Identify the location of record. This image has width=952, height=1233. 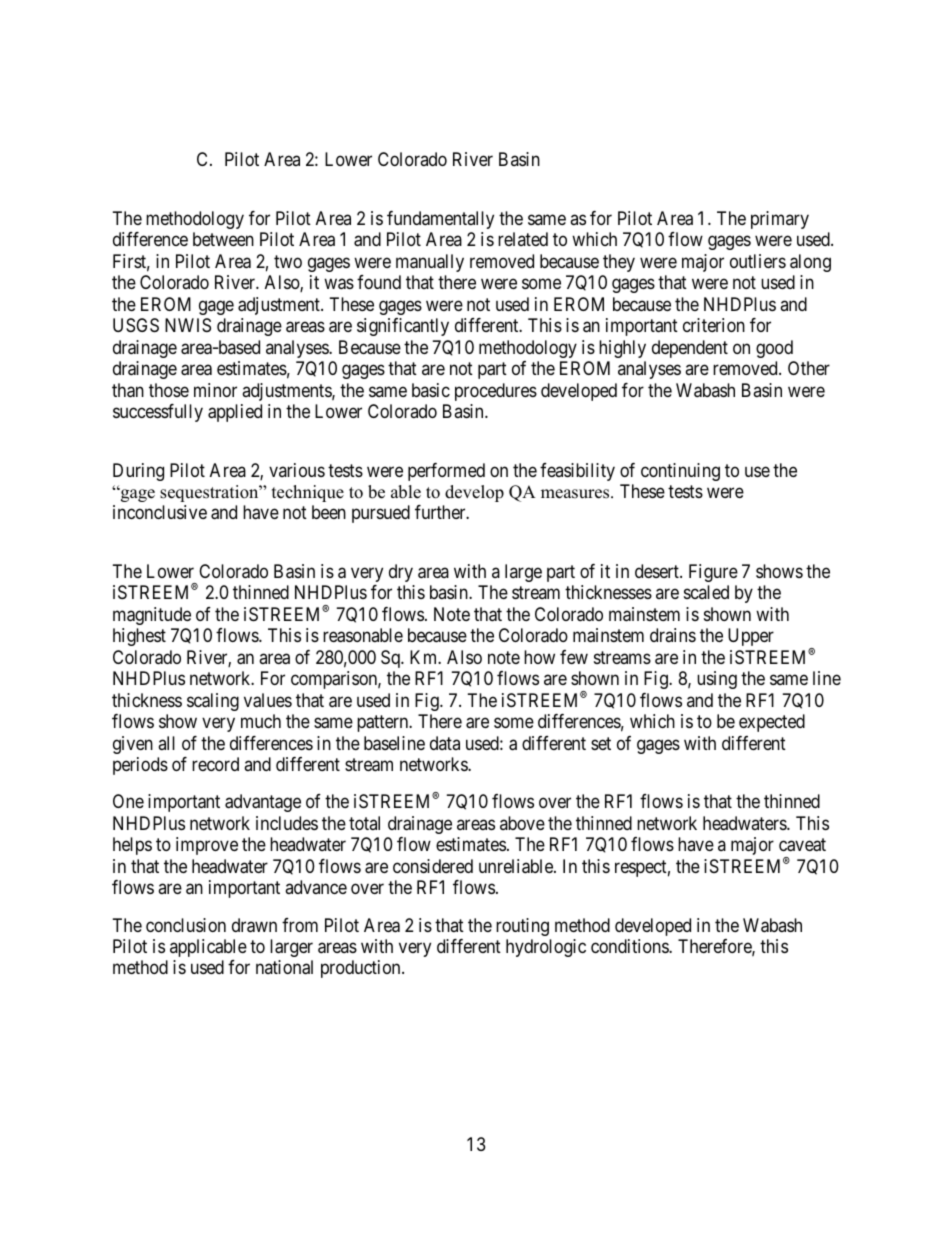
(215, 764).
